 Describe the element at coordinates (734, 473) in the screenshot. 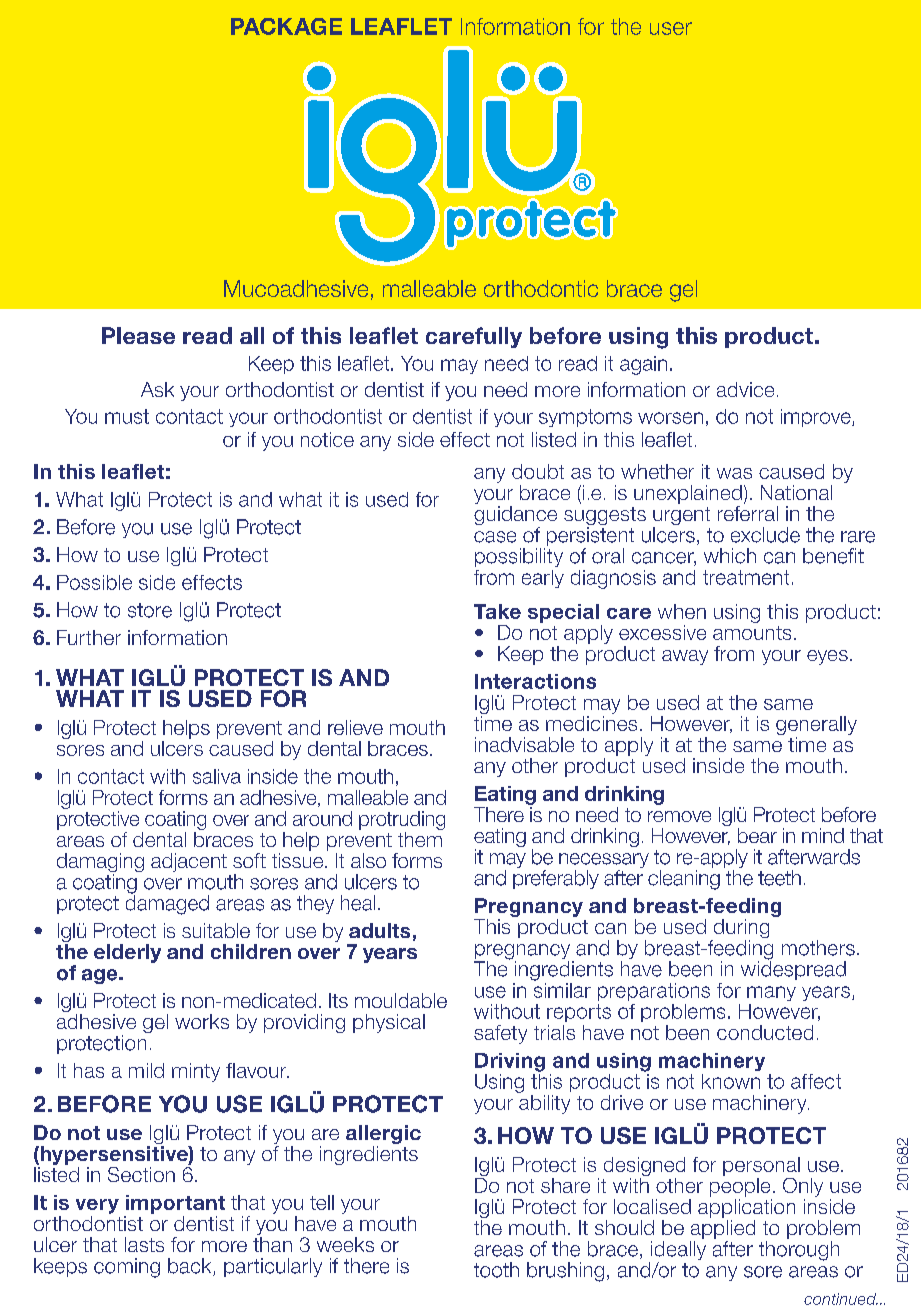

I see `was` at that location.
